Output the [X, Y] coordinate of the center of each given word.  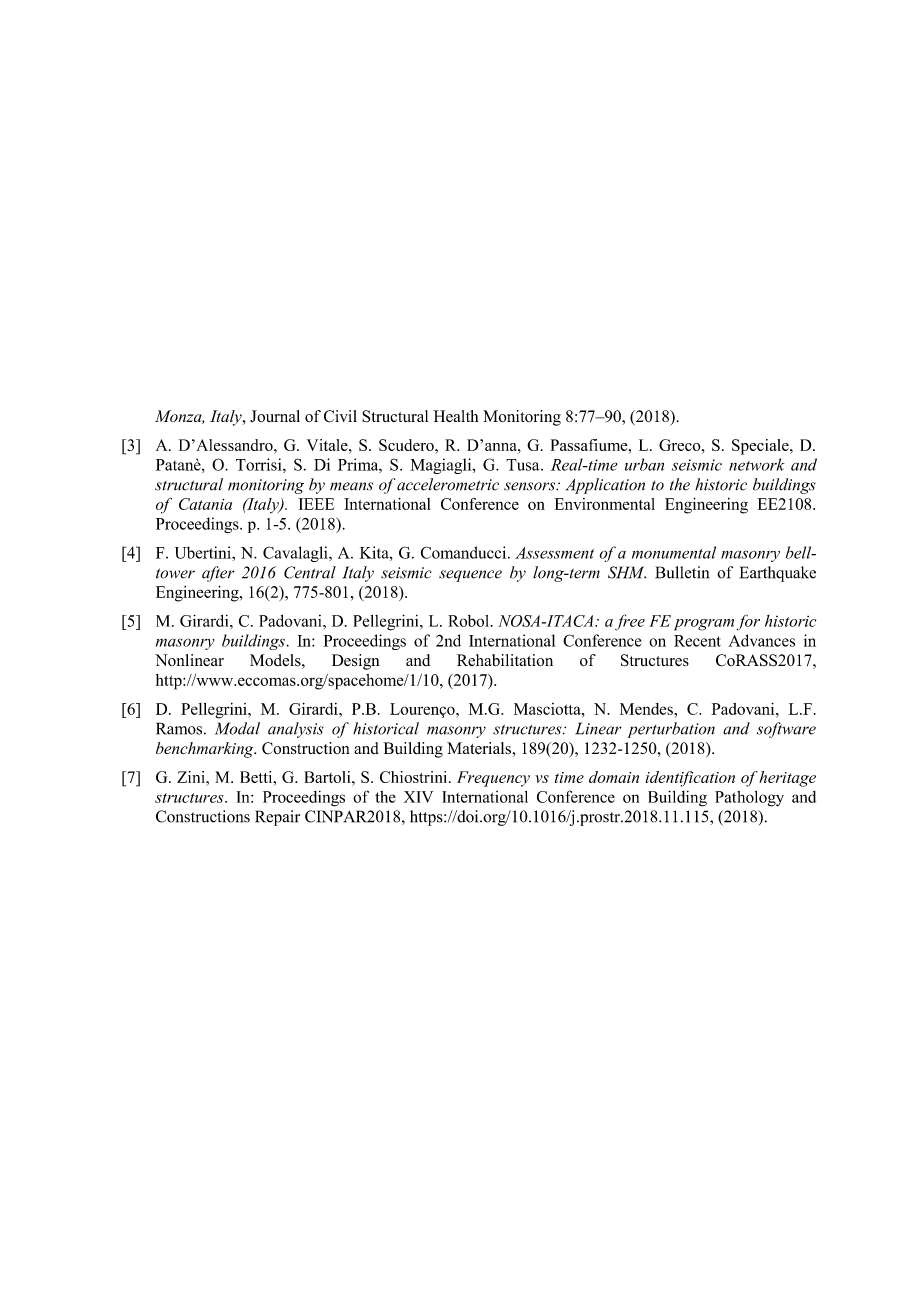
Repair [277, 818]
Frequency [493, 779]
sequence [470, 576]
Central [310, 572]
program [704, 625]
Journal [275, 416]
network [757, 464]
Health [455, 416]
